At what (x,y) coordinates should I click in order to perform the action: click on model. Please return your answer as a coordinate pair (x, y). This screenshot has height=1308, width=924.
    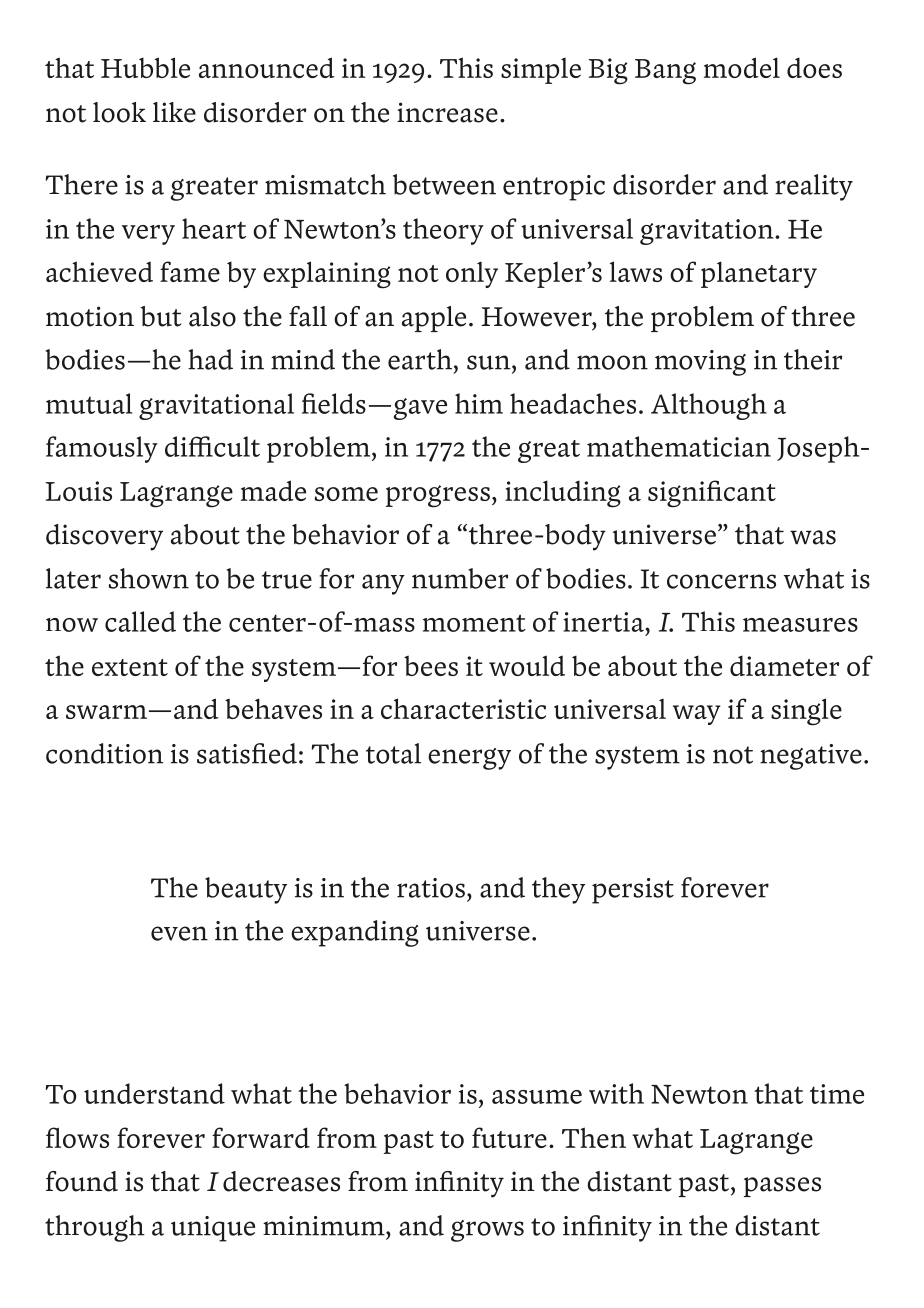
    Looking at the image, I should click on (742, 67).
